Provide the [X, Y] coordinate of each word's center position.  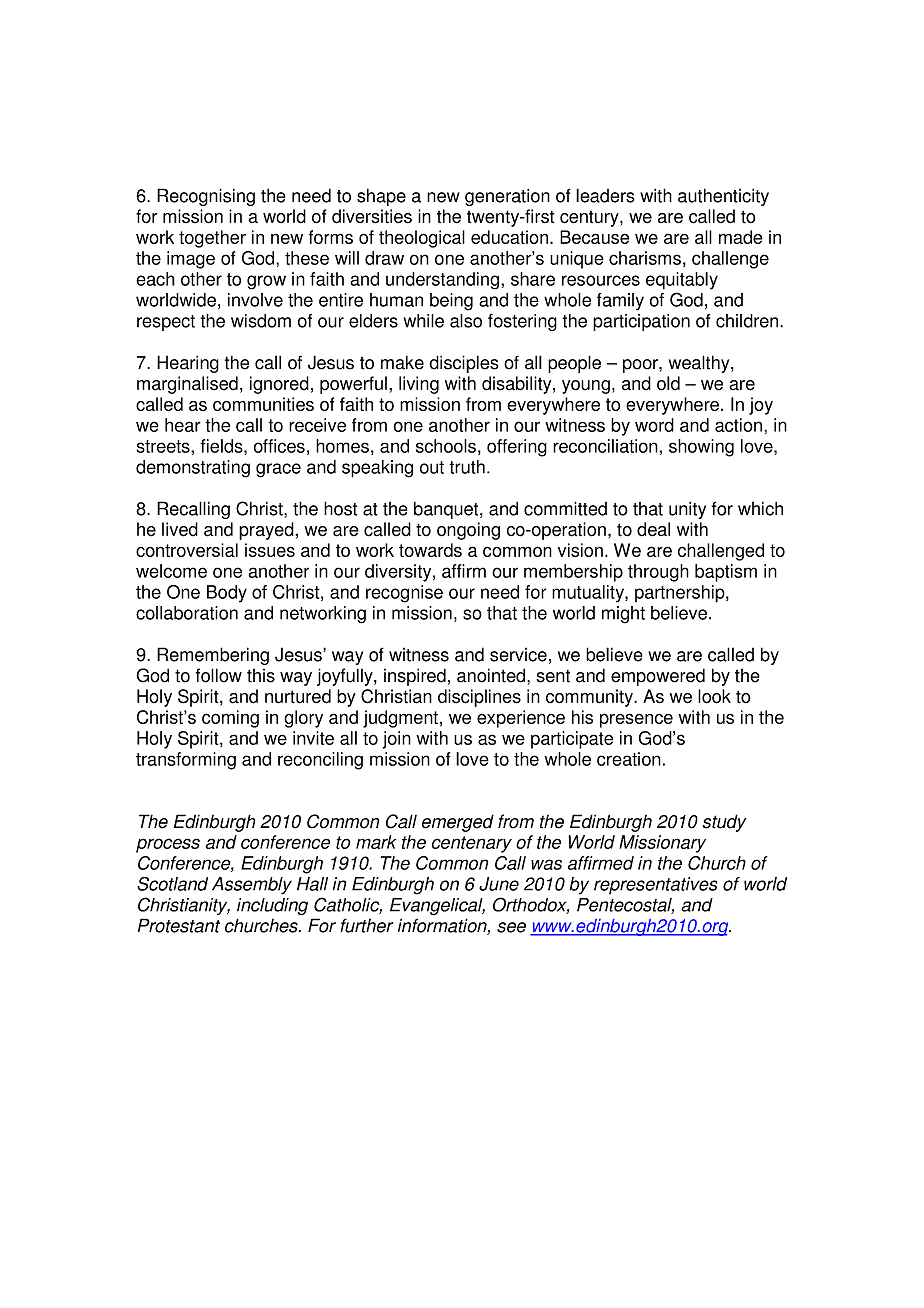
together [212, 239]
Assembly [252, 886]
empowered [658, 677]
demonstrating [193, 469]
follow [219, 675]
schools [446, 446]
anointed [491, 675]
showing [701, 448]
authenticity [723, 197]
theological [422, 239]
